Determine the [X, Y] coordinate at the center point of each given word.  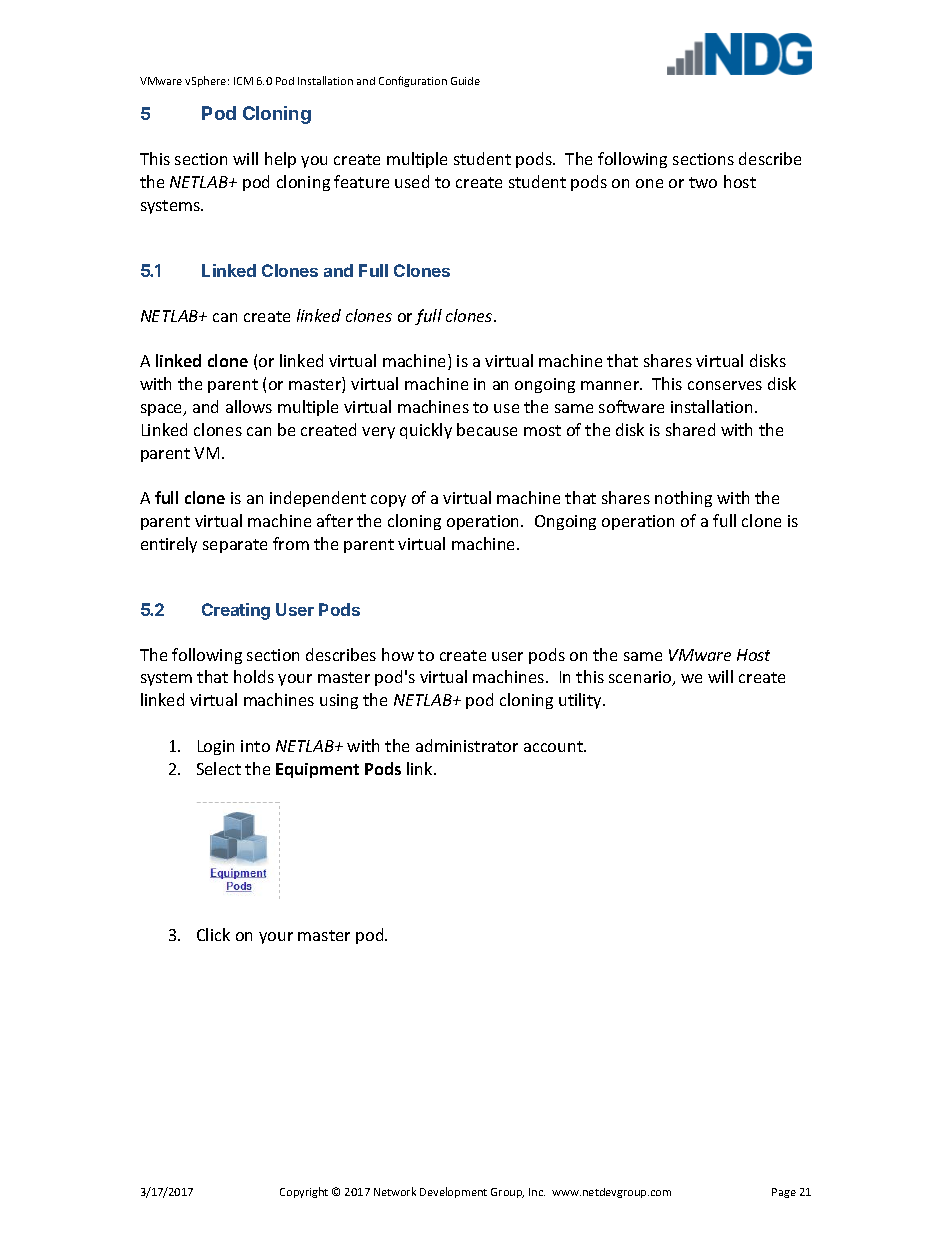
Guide [465, 81]
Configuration [413, 81]
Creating [236, 611]
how [398, 654]
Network [395, 1191]
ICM [243, 81]
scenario [641, 678]
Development [453, 1192]
